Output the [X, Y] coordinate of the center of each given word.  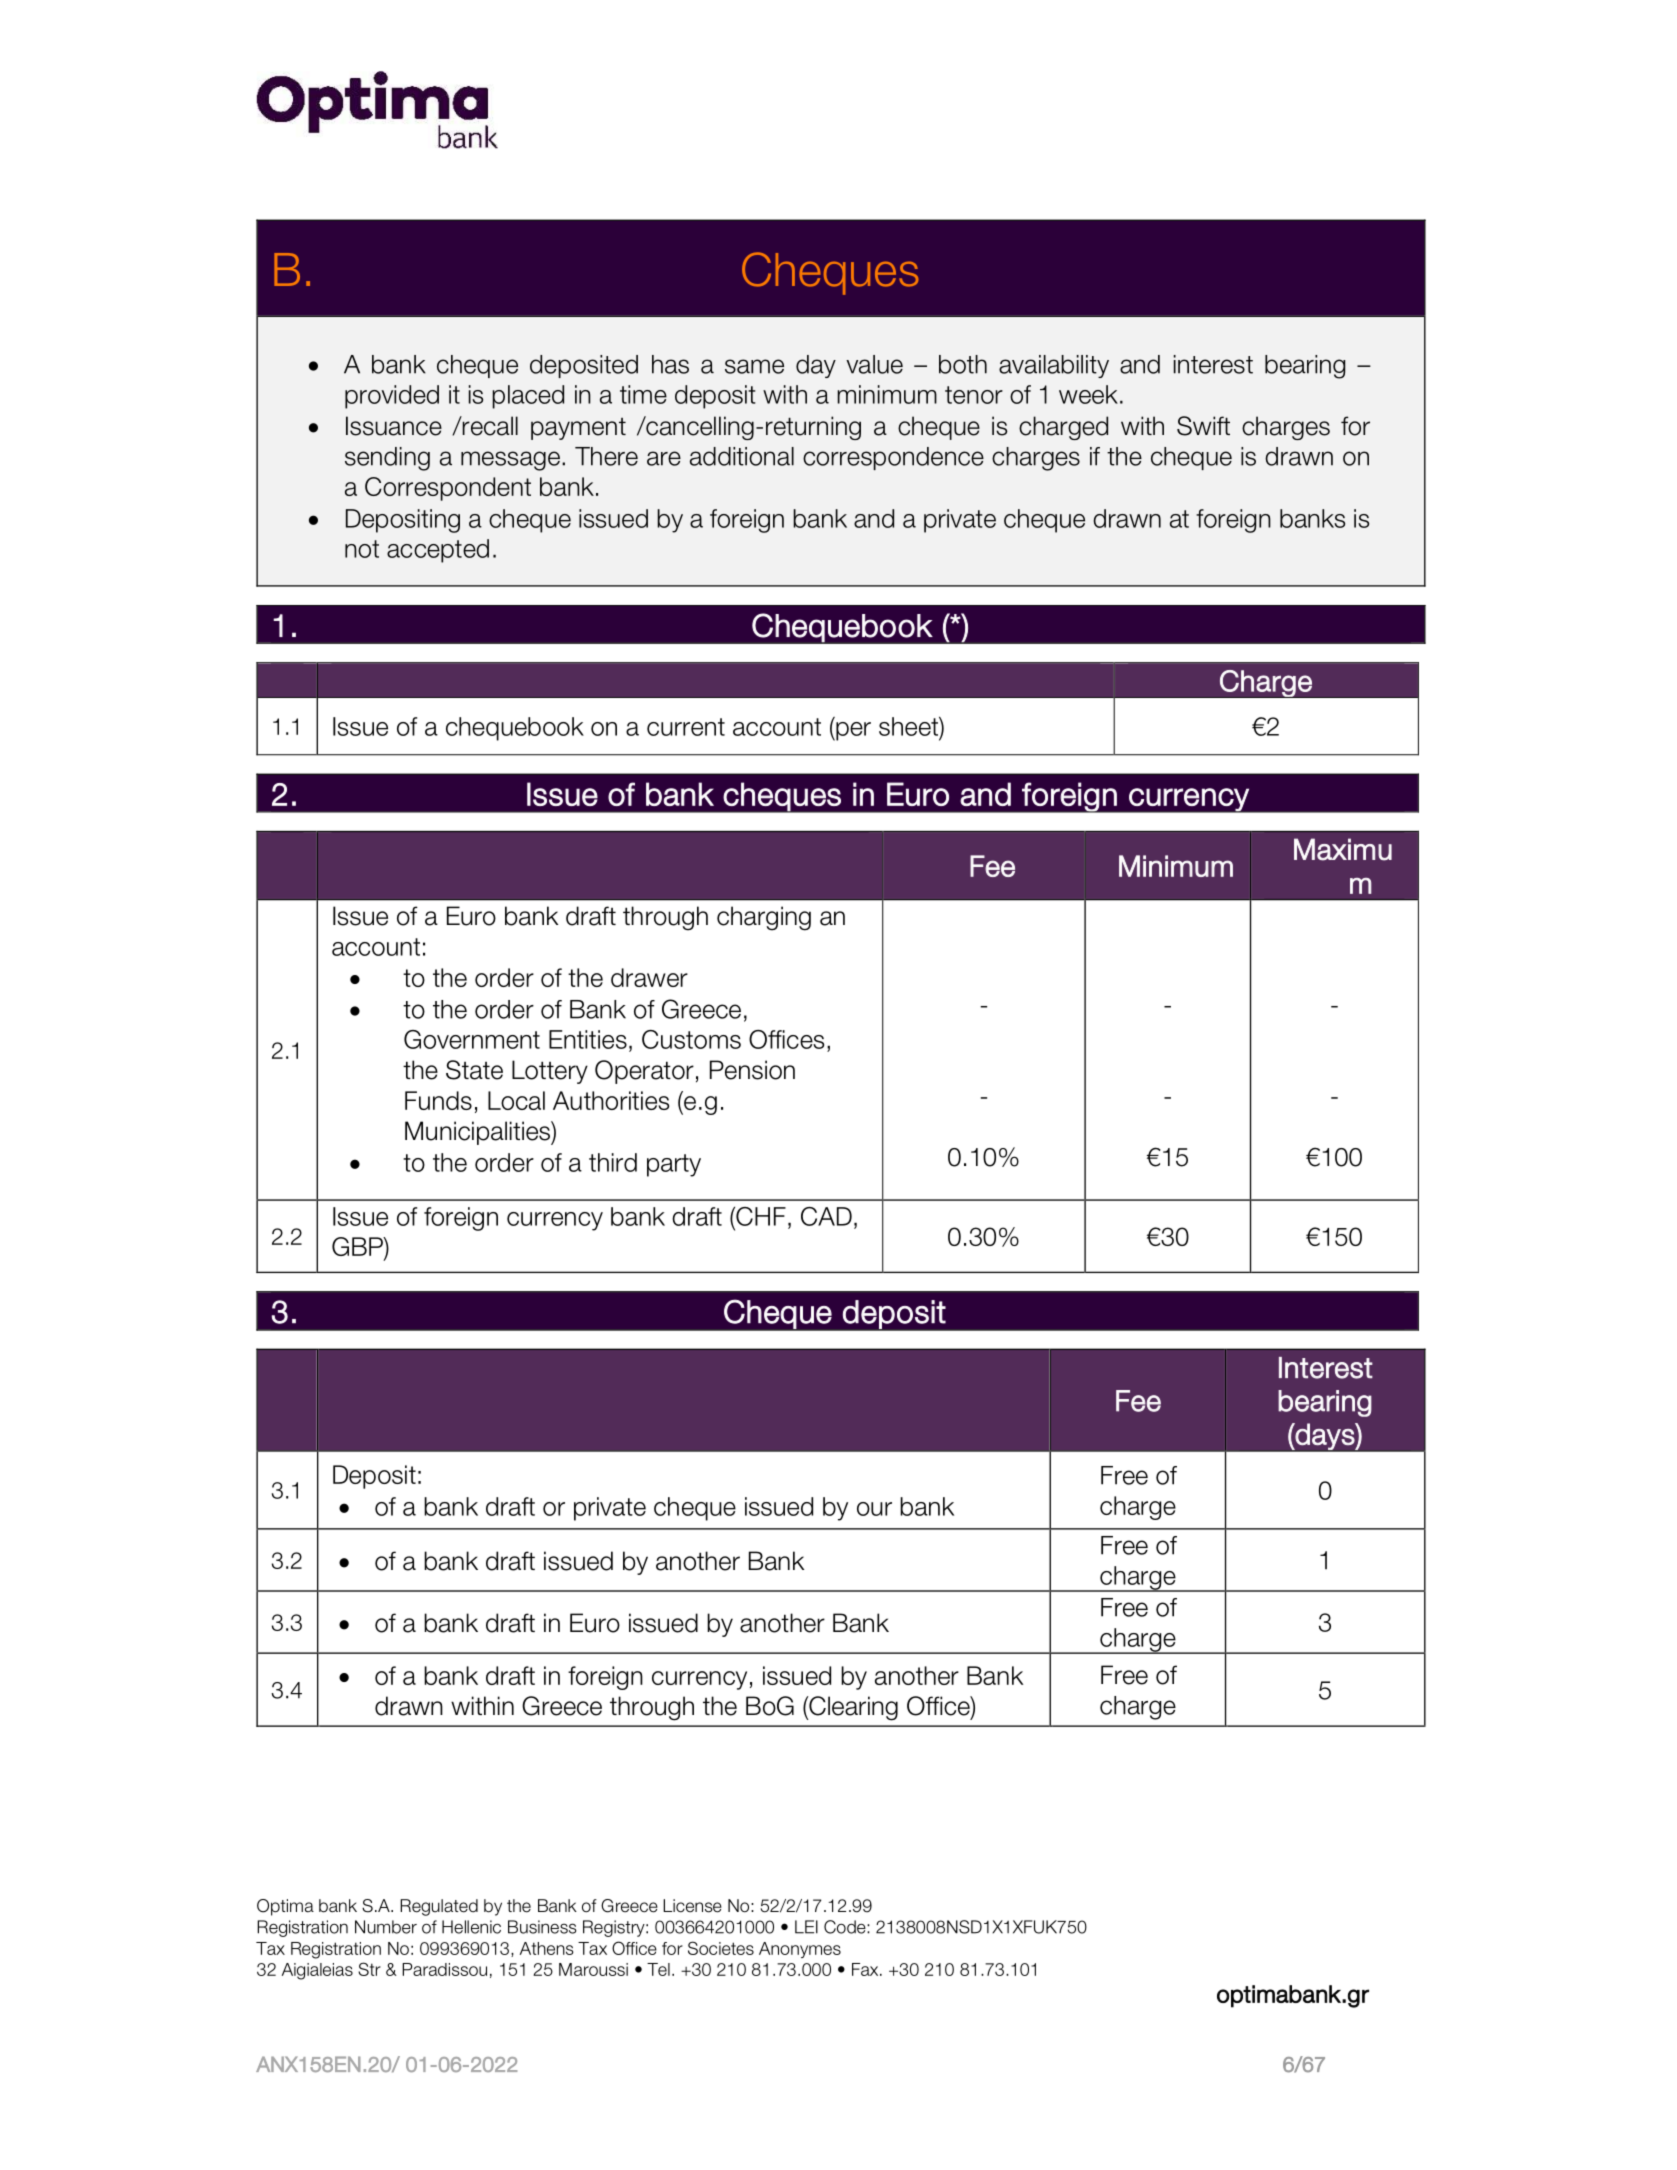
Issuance [394, 426]
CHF [760, 1216]
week [1088, 394]
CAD [826, 1216]
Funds [438, 1100]
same [754, 366]
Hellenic [471, 1927]
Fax [866, 1969]
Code [846, 1927]
